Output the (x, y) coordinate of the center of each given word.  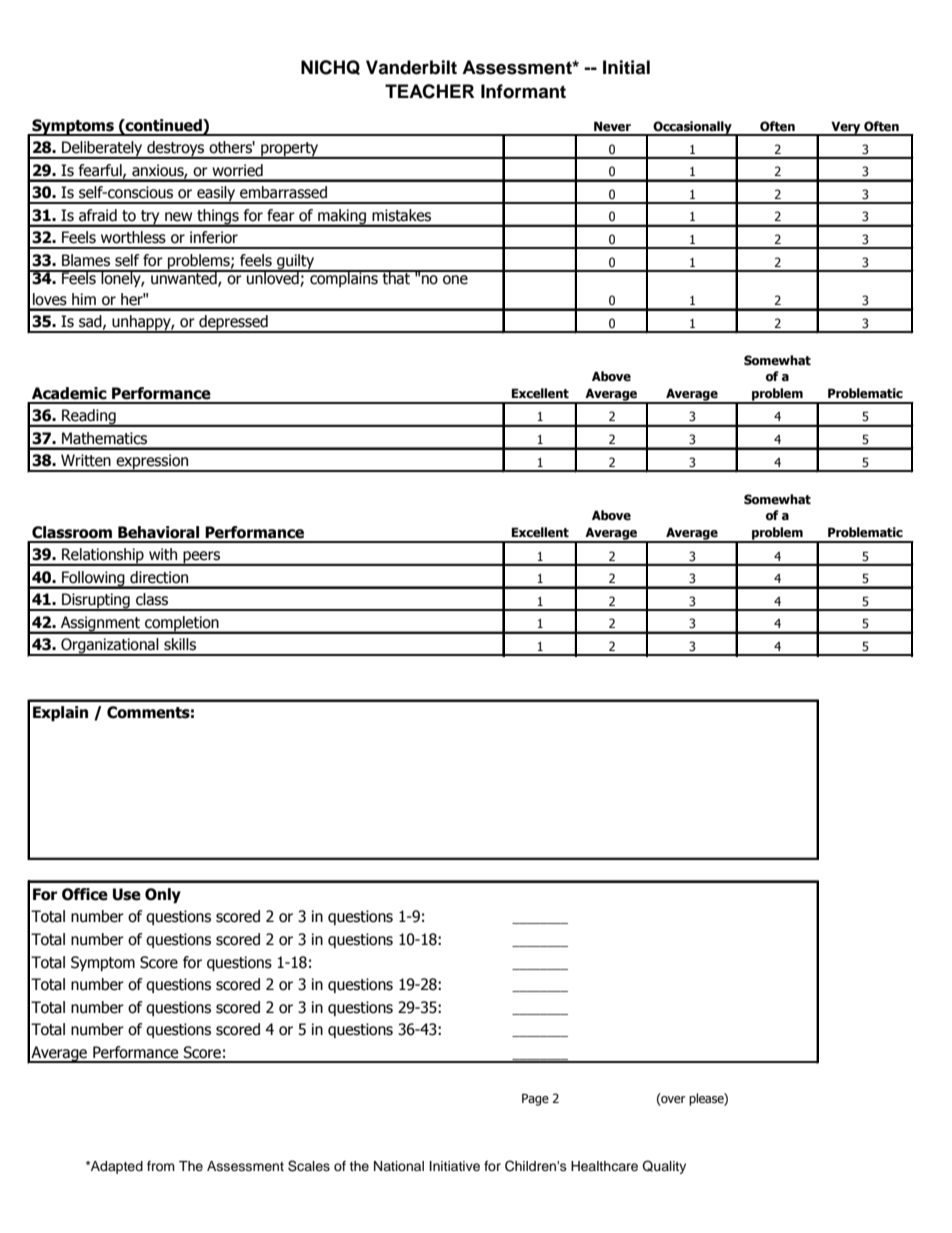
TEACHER (429, 91)
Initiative (455, 1166)
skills (180, 644)
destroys (176, 150)
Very (846, 128)
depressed (233, 324)
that (396, 277)
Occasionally (692, 128)
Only (163, 895)
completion (182, 624)
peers (201, 558)
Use (127, 894)
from (161, 1166)
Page (535, 1099)
